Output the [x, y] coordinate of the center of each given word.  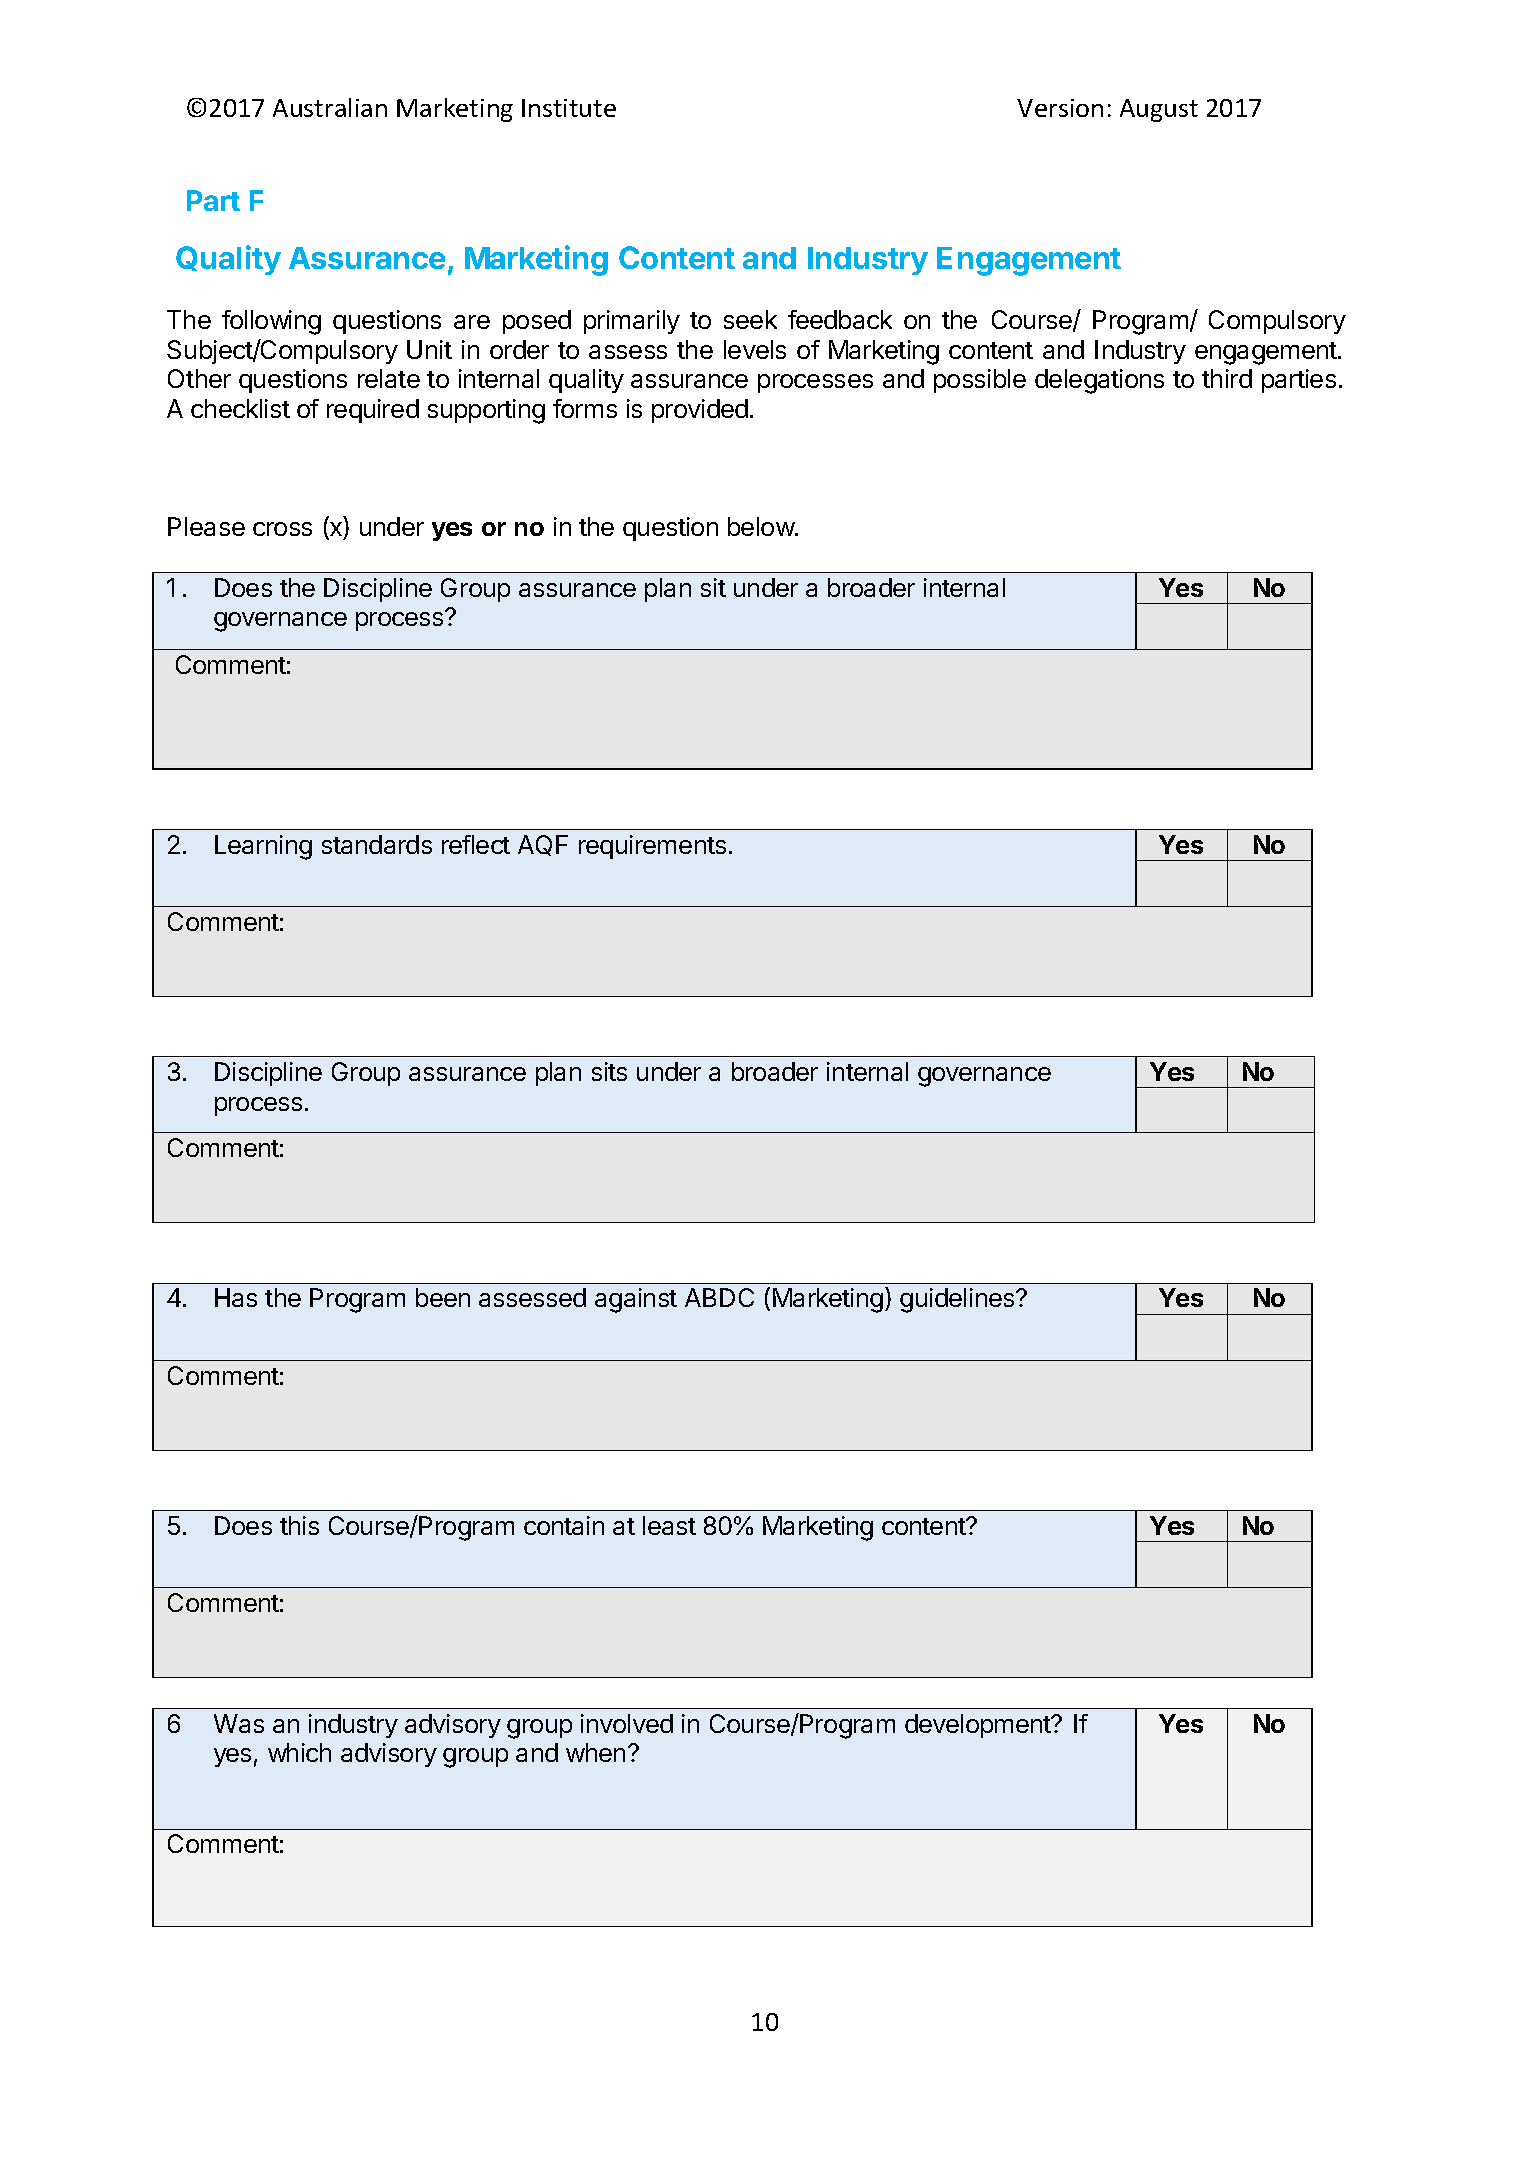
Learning [263, 847]
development [979, 1726]
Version [1060, 108]
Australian [330, 107]
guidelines [958, 1300]
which [299, 1752]
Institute [569, 108]
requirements [652, 847]
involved [627, 1723]
